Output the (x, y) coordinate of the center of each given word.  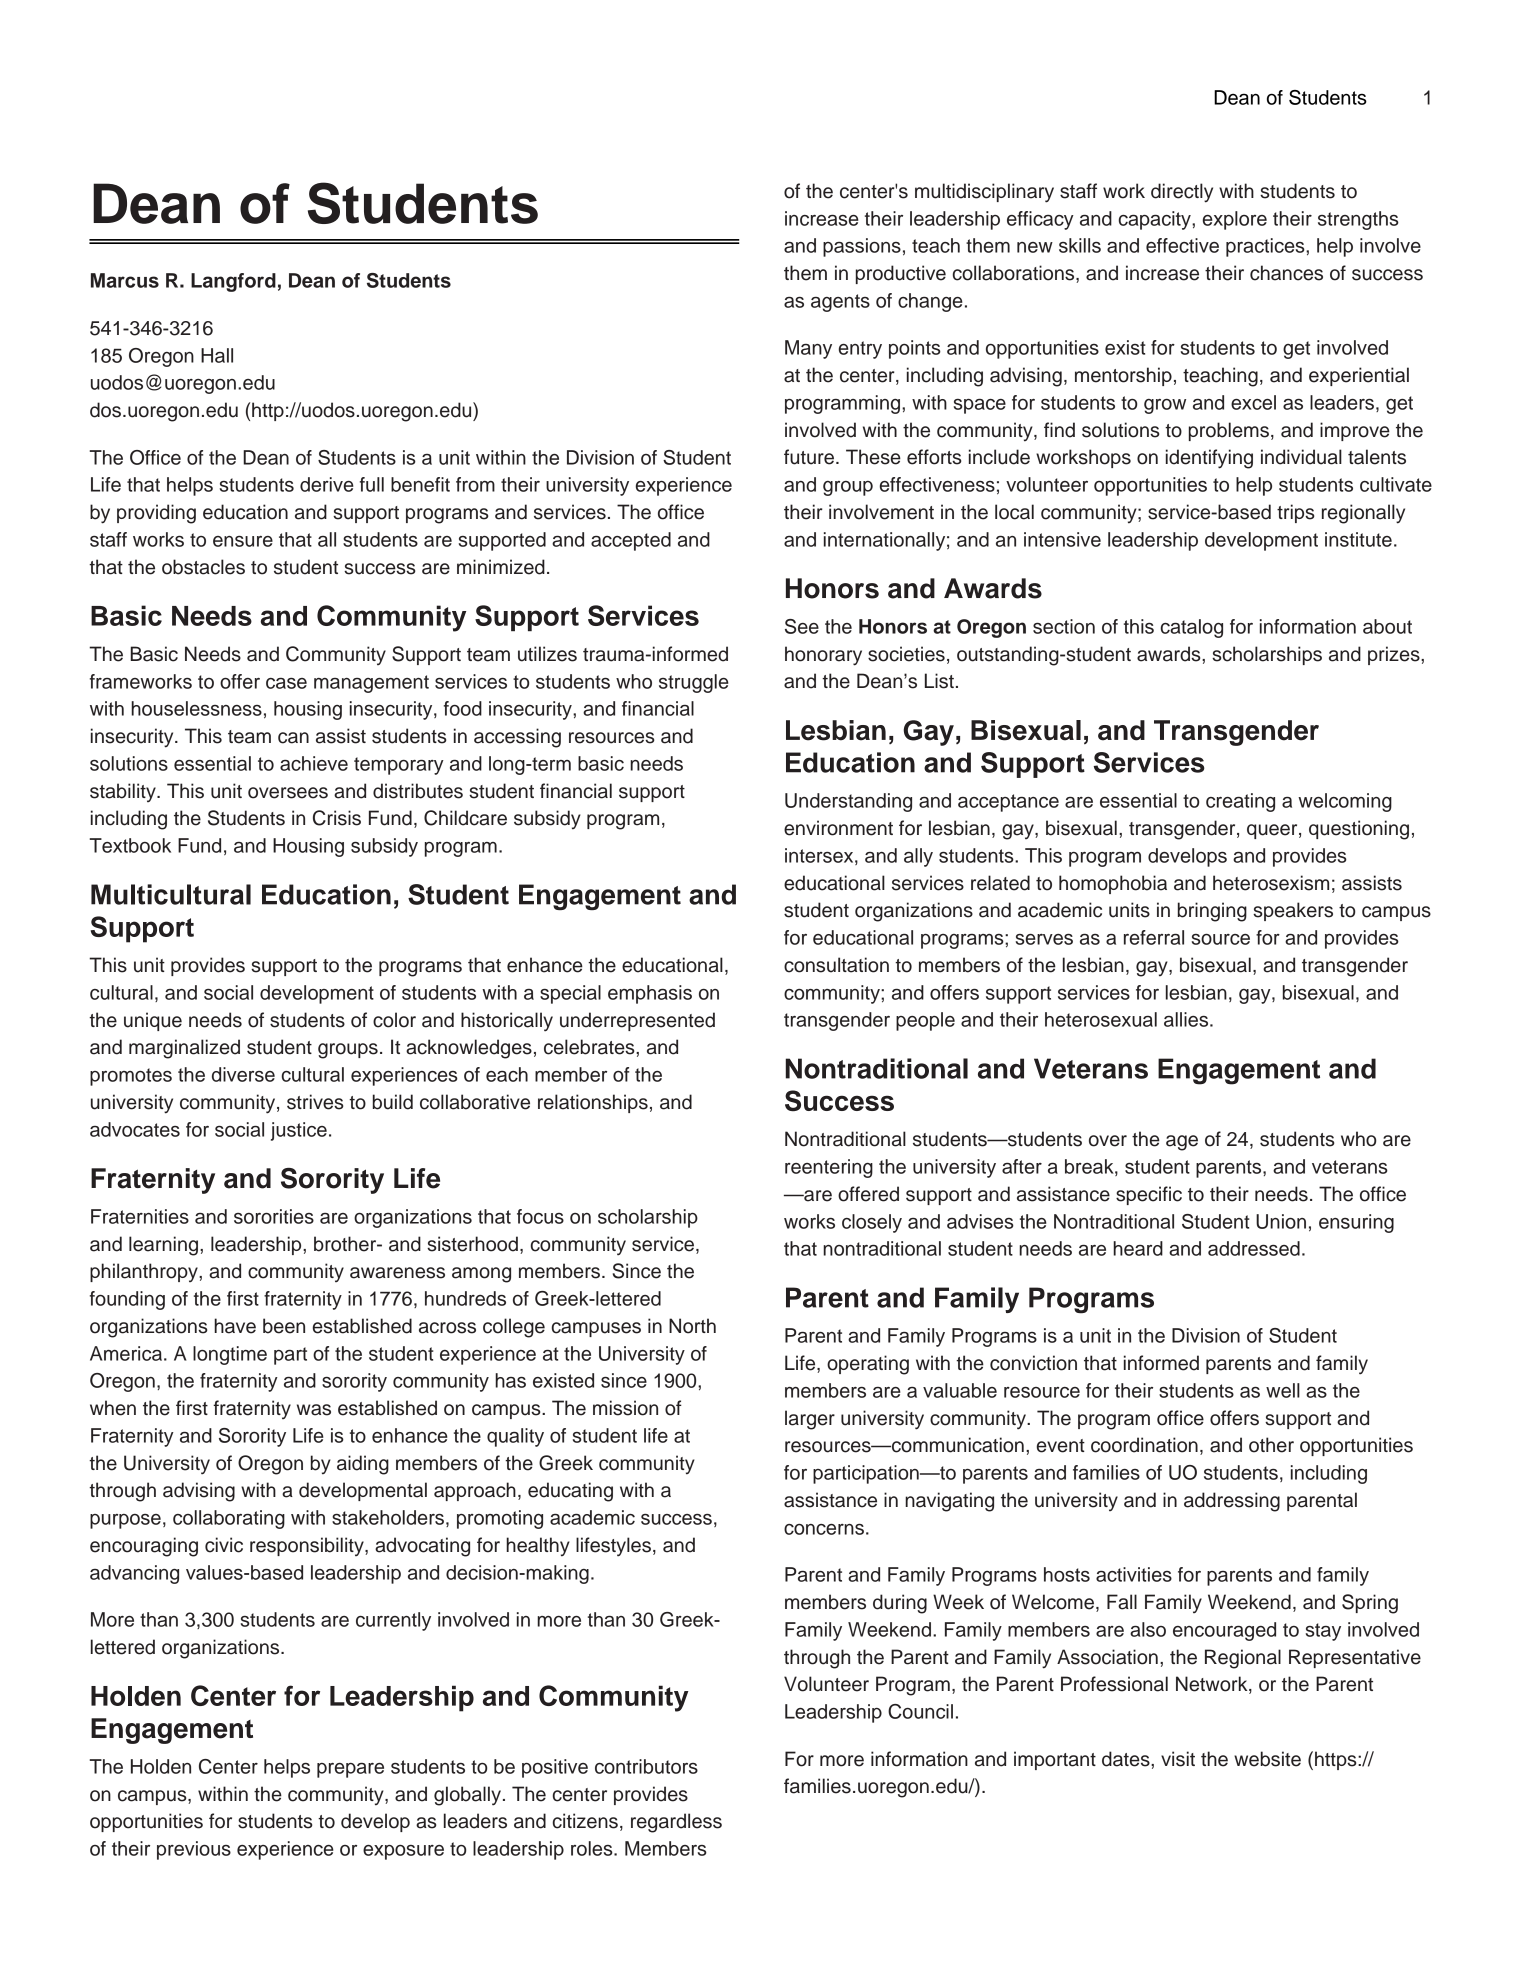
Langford (233, 282)
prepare (350, 1770)
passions (862, 247)
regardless (676, 1823)
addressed (1254, 1248)
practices (1266, 247)
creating (1240, 802)
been (284, 1326)
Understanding (848, 802)
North (692, 1326)
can (293, 738)
